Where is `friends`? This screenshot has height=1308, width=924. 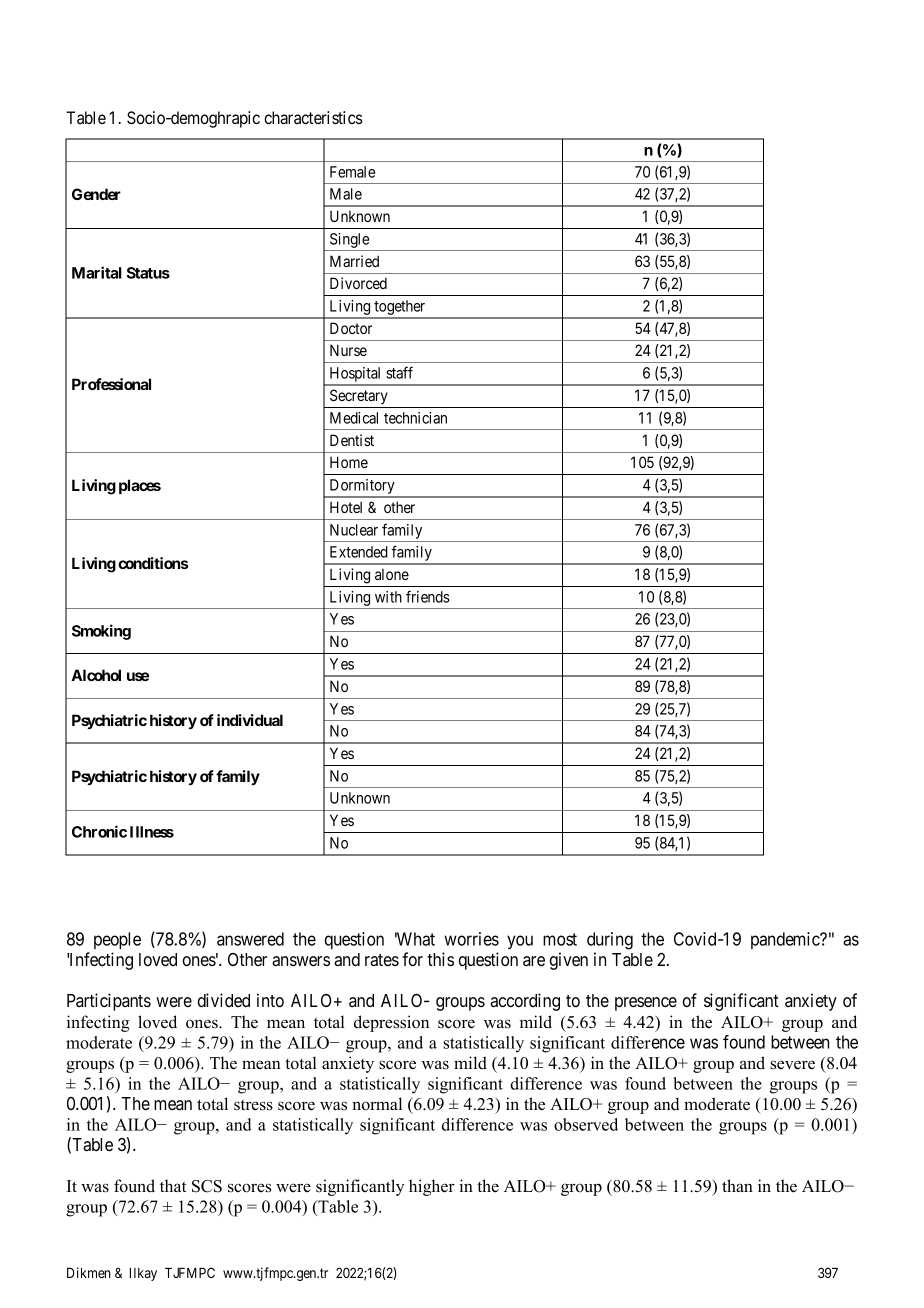
friends is located at coordinates (428, 596).
